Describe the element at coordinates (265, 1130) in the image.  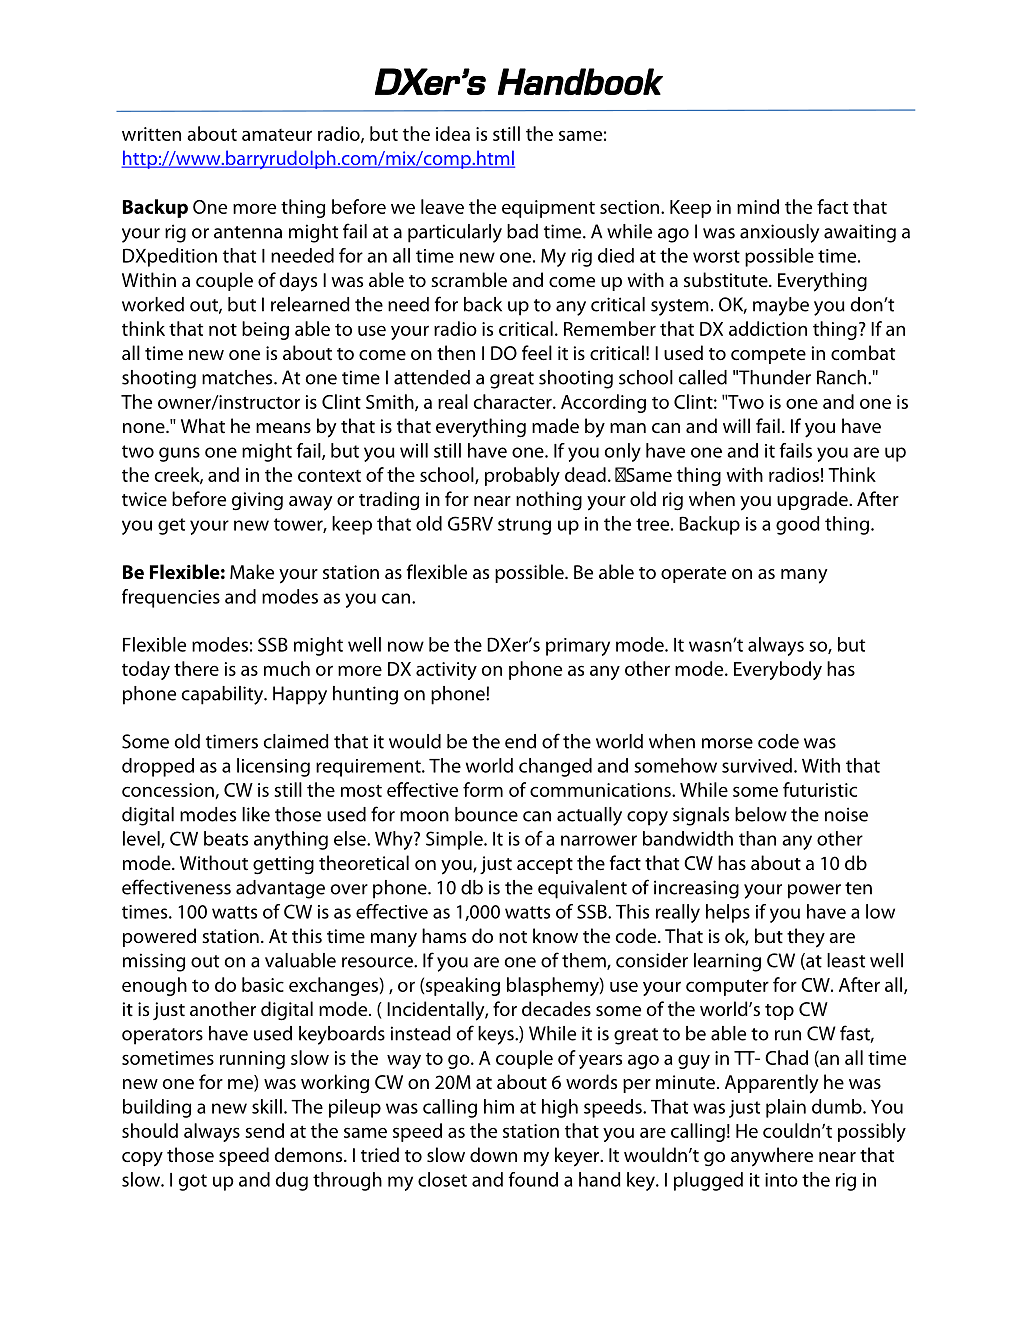
I see `send` at that location.
